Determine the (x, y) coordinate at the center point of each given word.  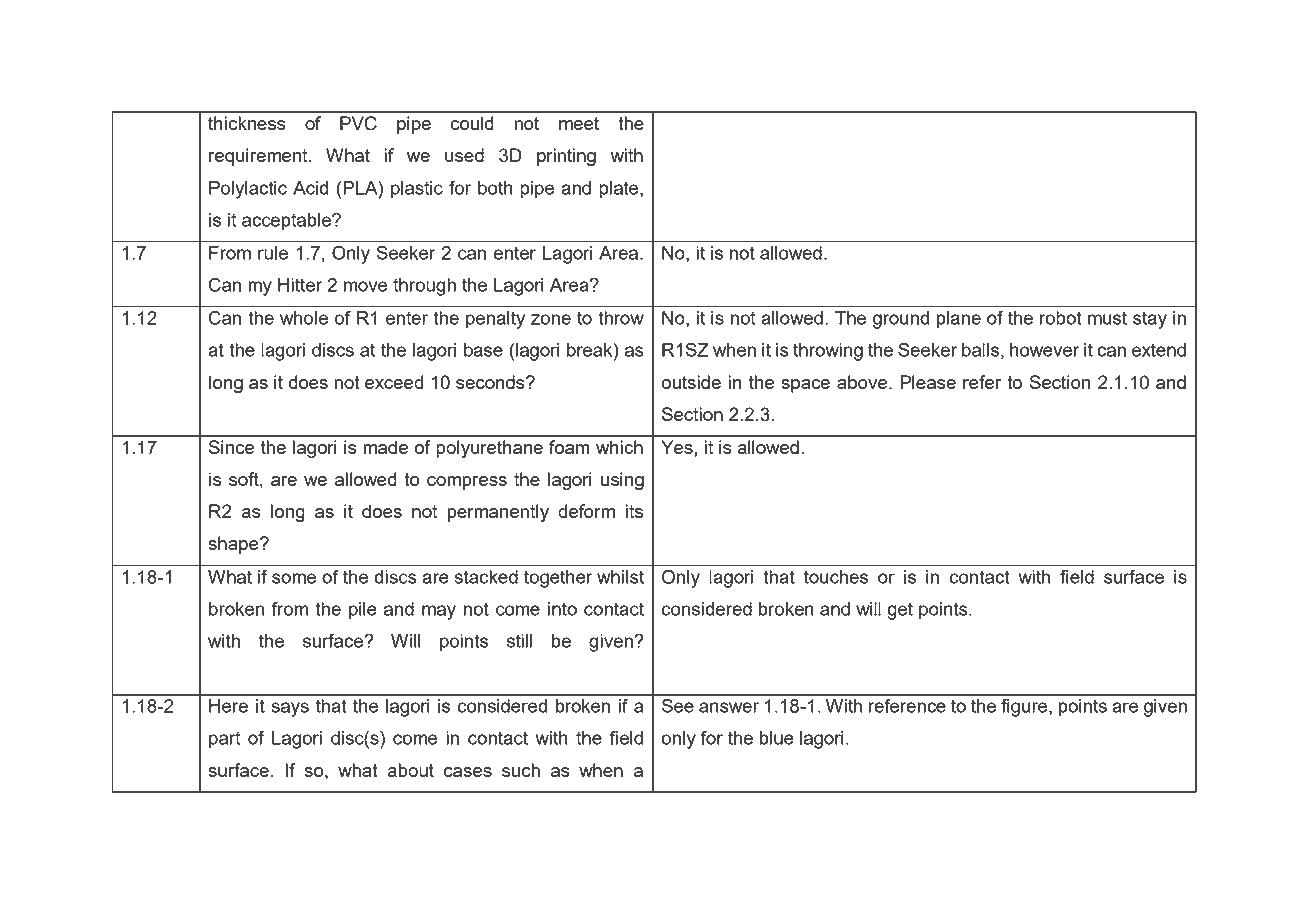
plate (620, 190)
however (1044, 350)
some (294, 578)
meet (579, 123)
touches (836, 577)
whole (304, 318)
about (410, 770)
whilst (620, 577)
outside (691, 382)
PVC (358, 123)
